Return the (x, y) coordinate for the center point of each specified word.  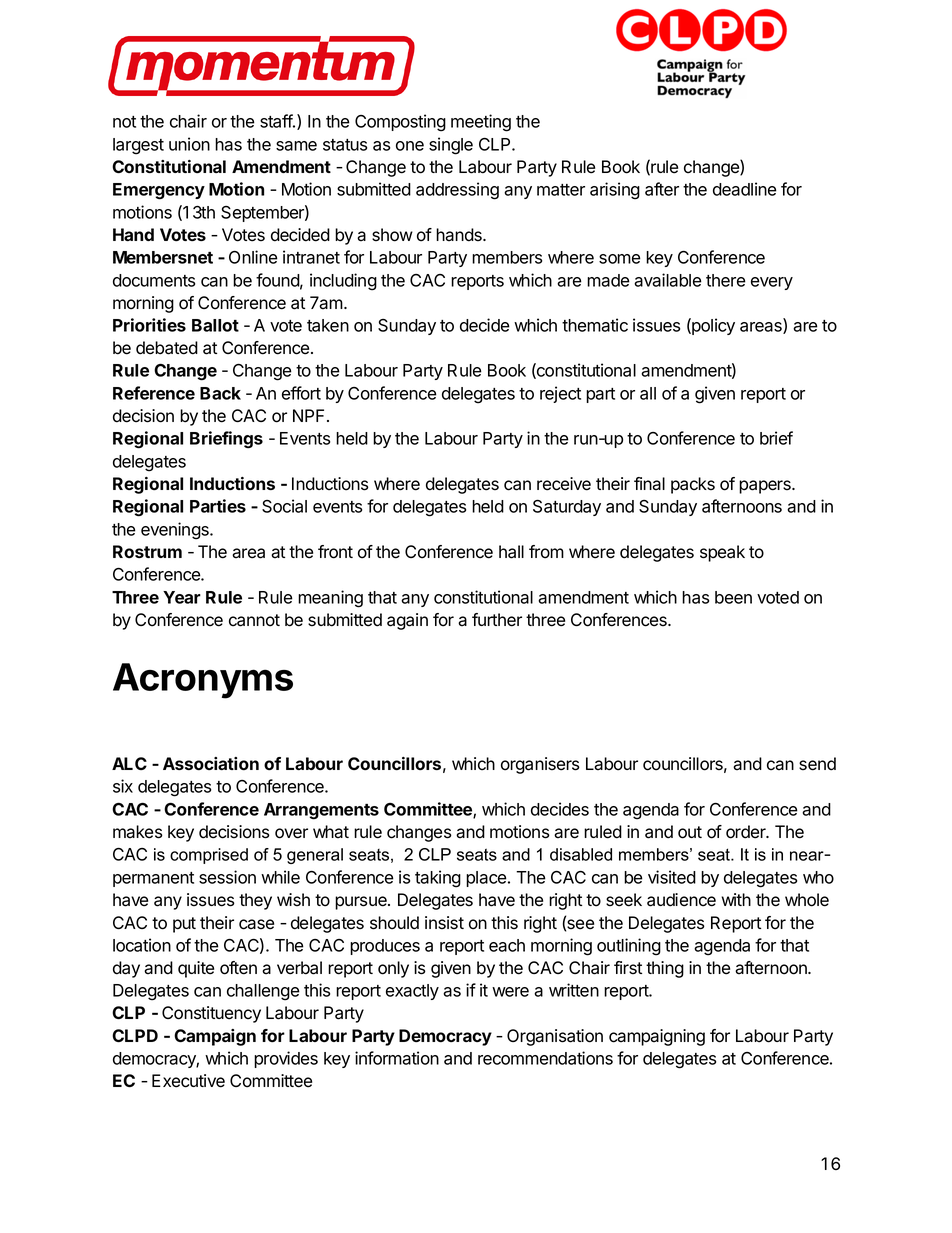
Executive (188, 1081)
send (817, 764)
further (497, 620)
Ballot (215, 325)
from (546, 552)
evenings (176, 531)
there (726, 280)
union (189, 144)
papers (766, 487)
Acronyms (203, 681)
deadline (745, 189)
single (451, 146)
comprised (209, 856)
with (736, 899)
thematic (595, 325)
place (486, 879)
